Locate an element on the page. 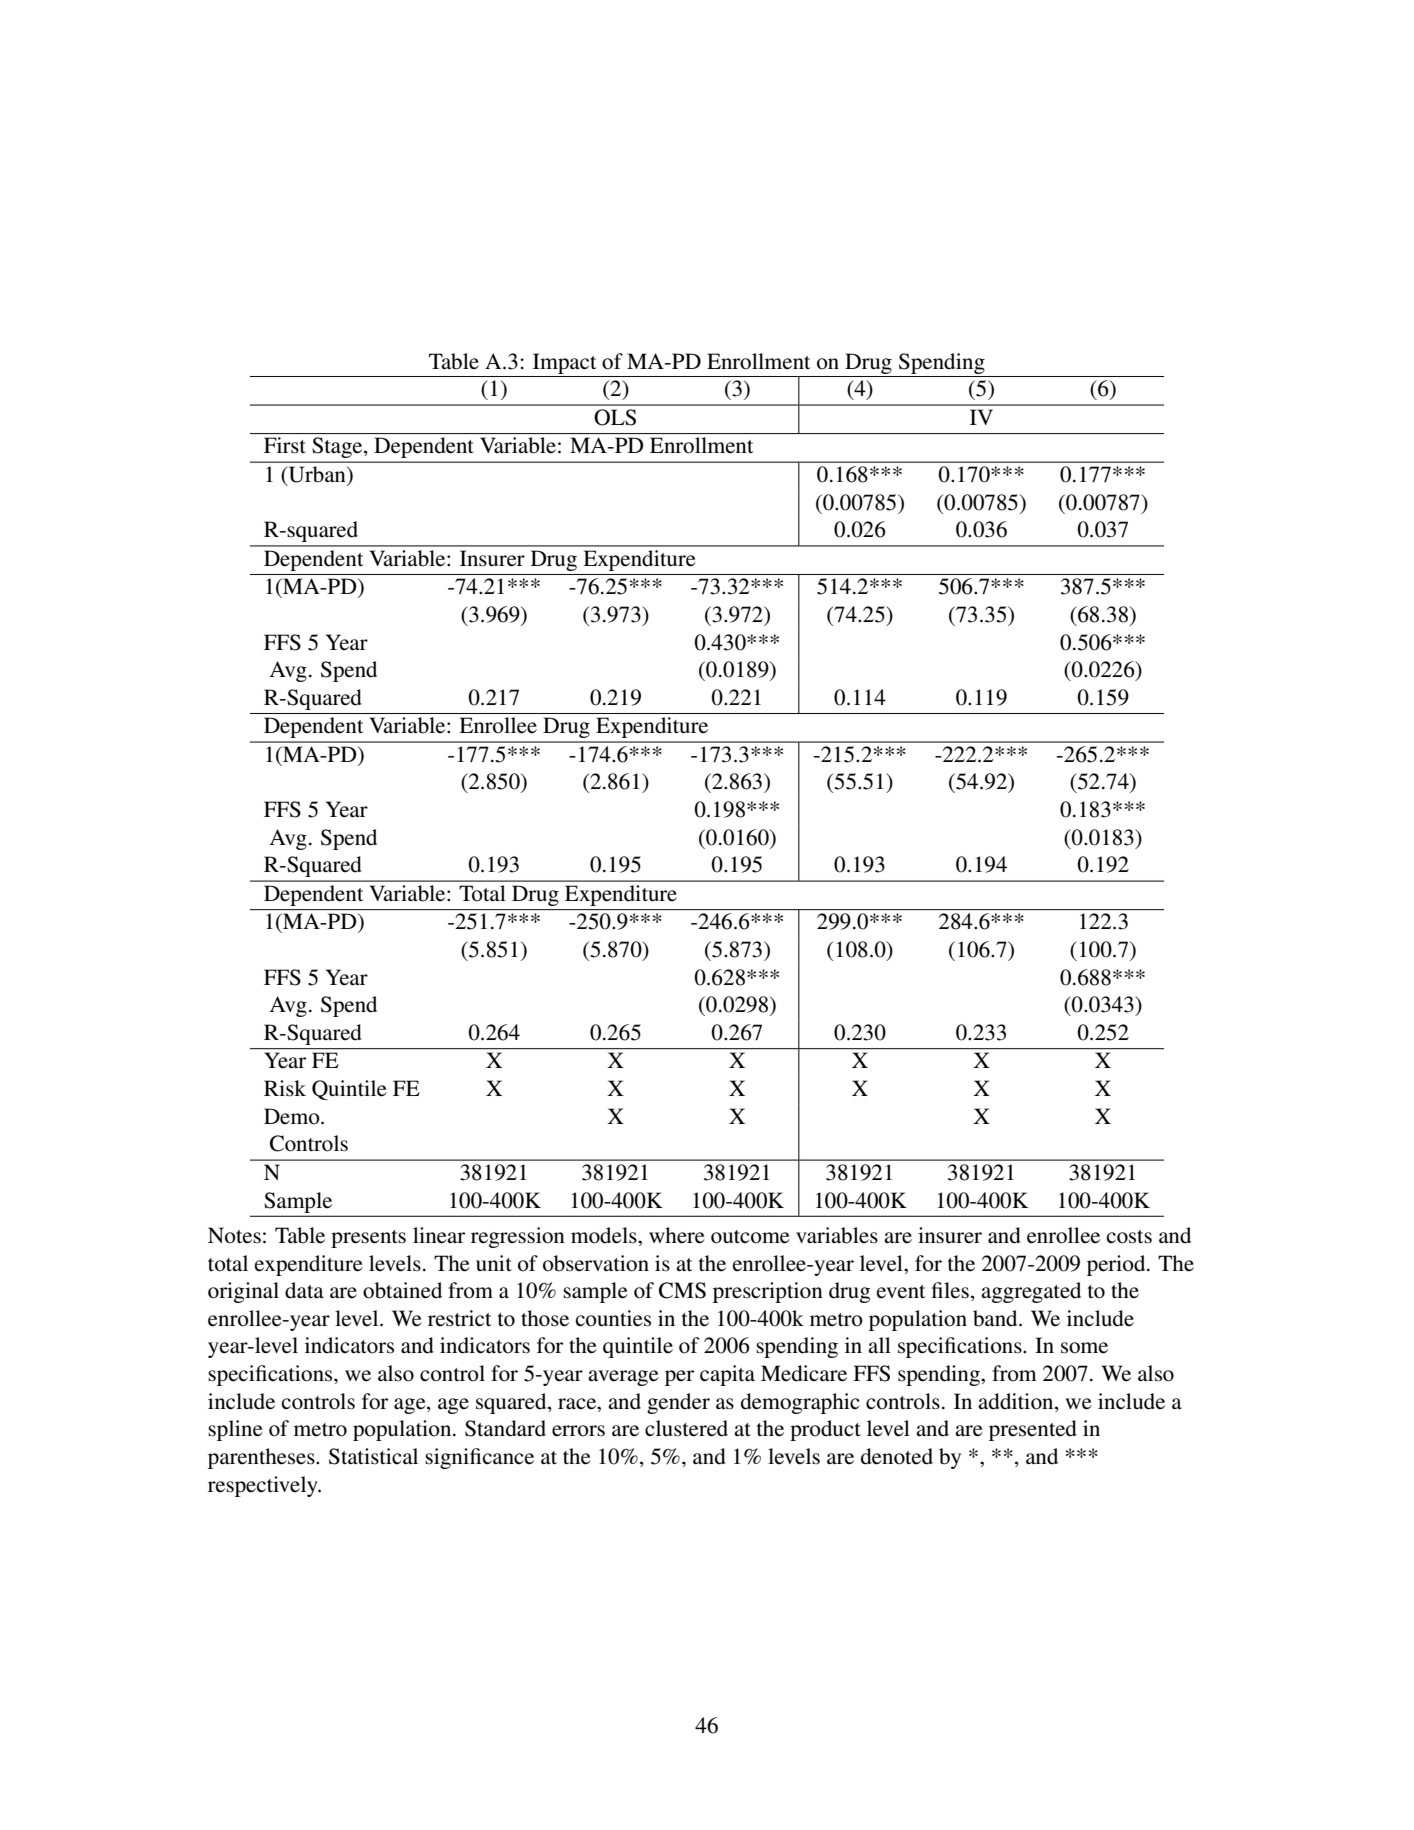 This document has width=1414, height=1830. where is located at coordinates (677, 1235).
